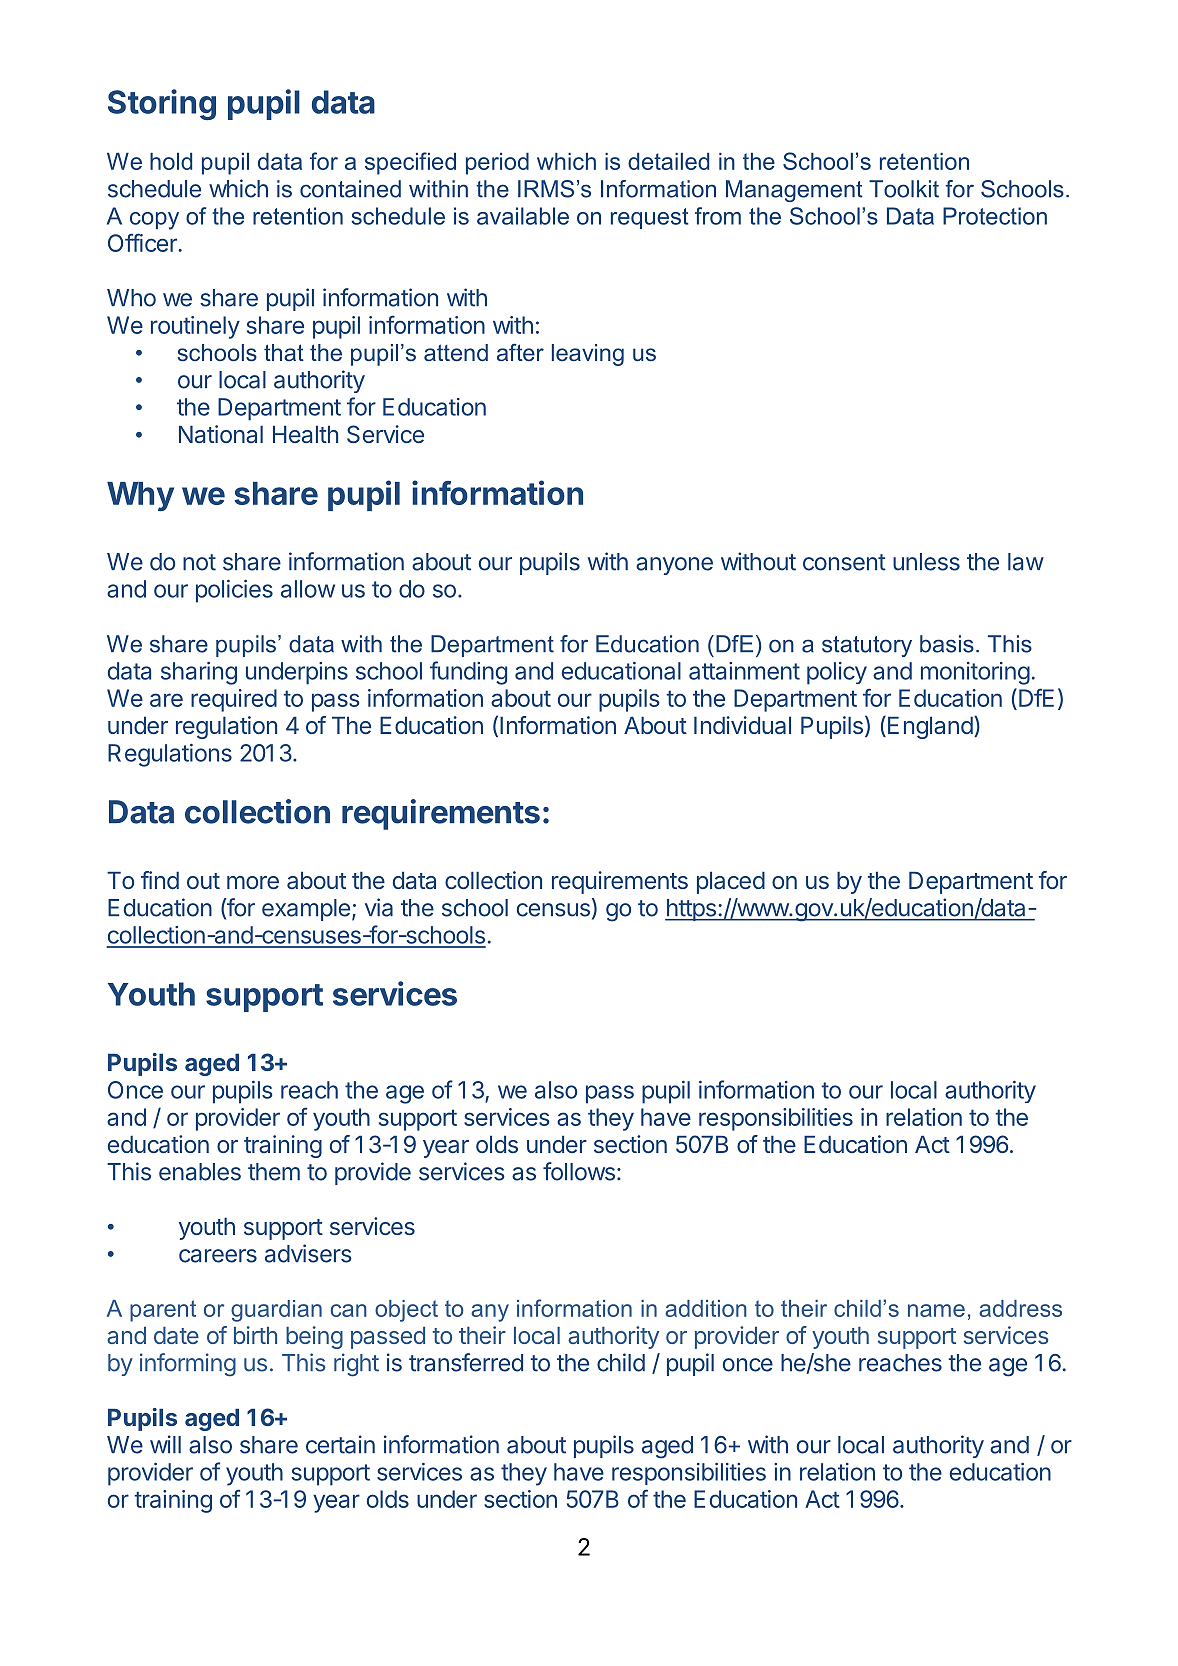 This image has width=1178, height=1666. What do you see at coordinates (497, 164) in the image?
I see `period` at bounding box center [497, 164].
